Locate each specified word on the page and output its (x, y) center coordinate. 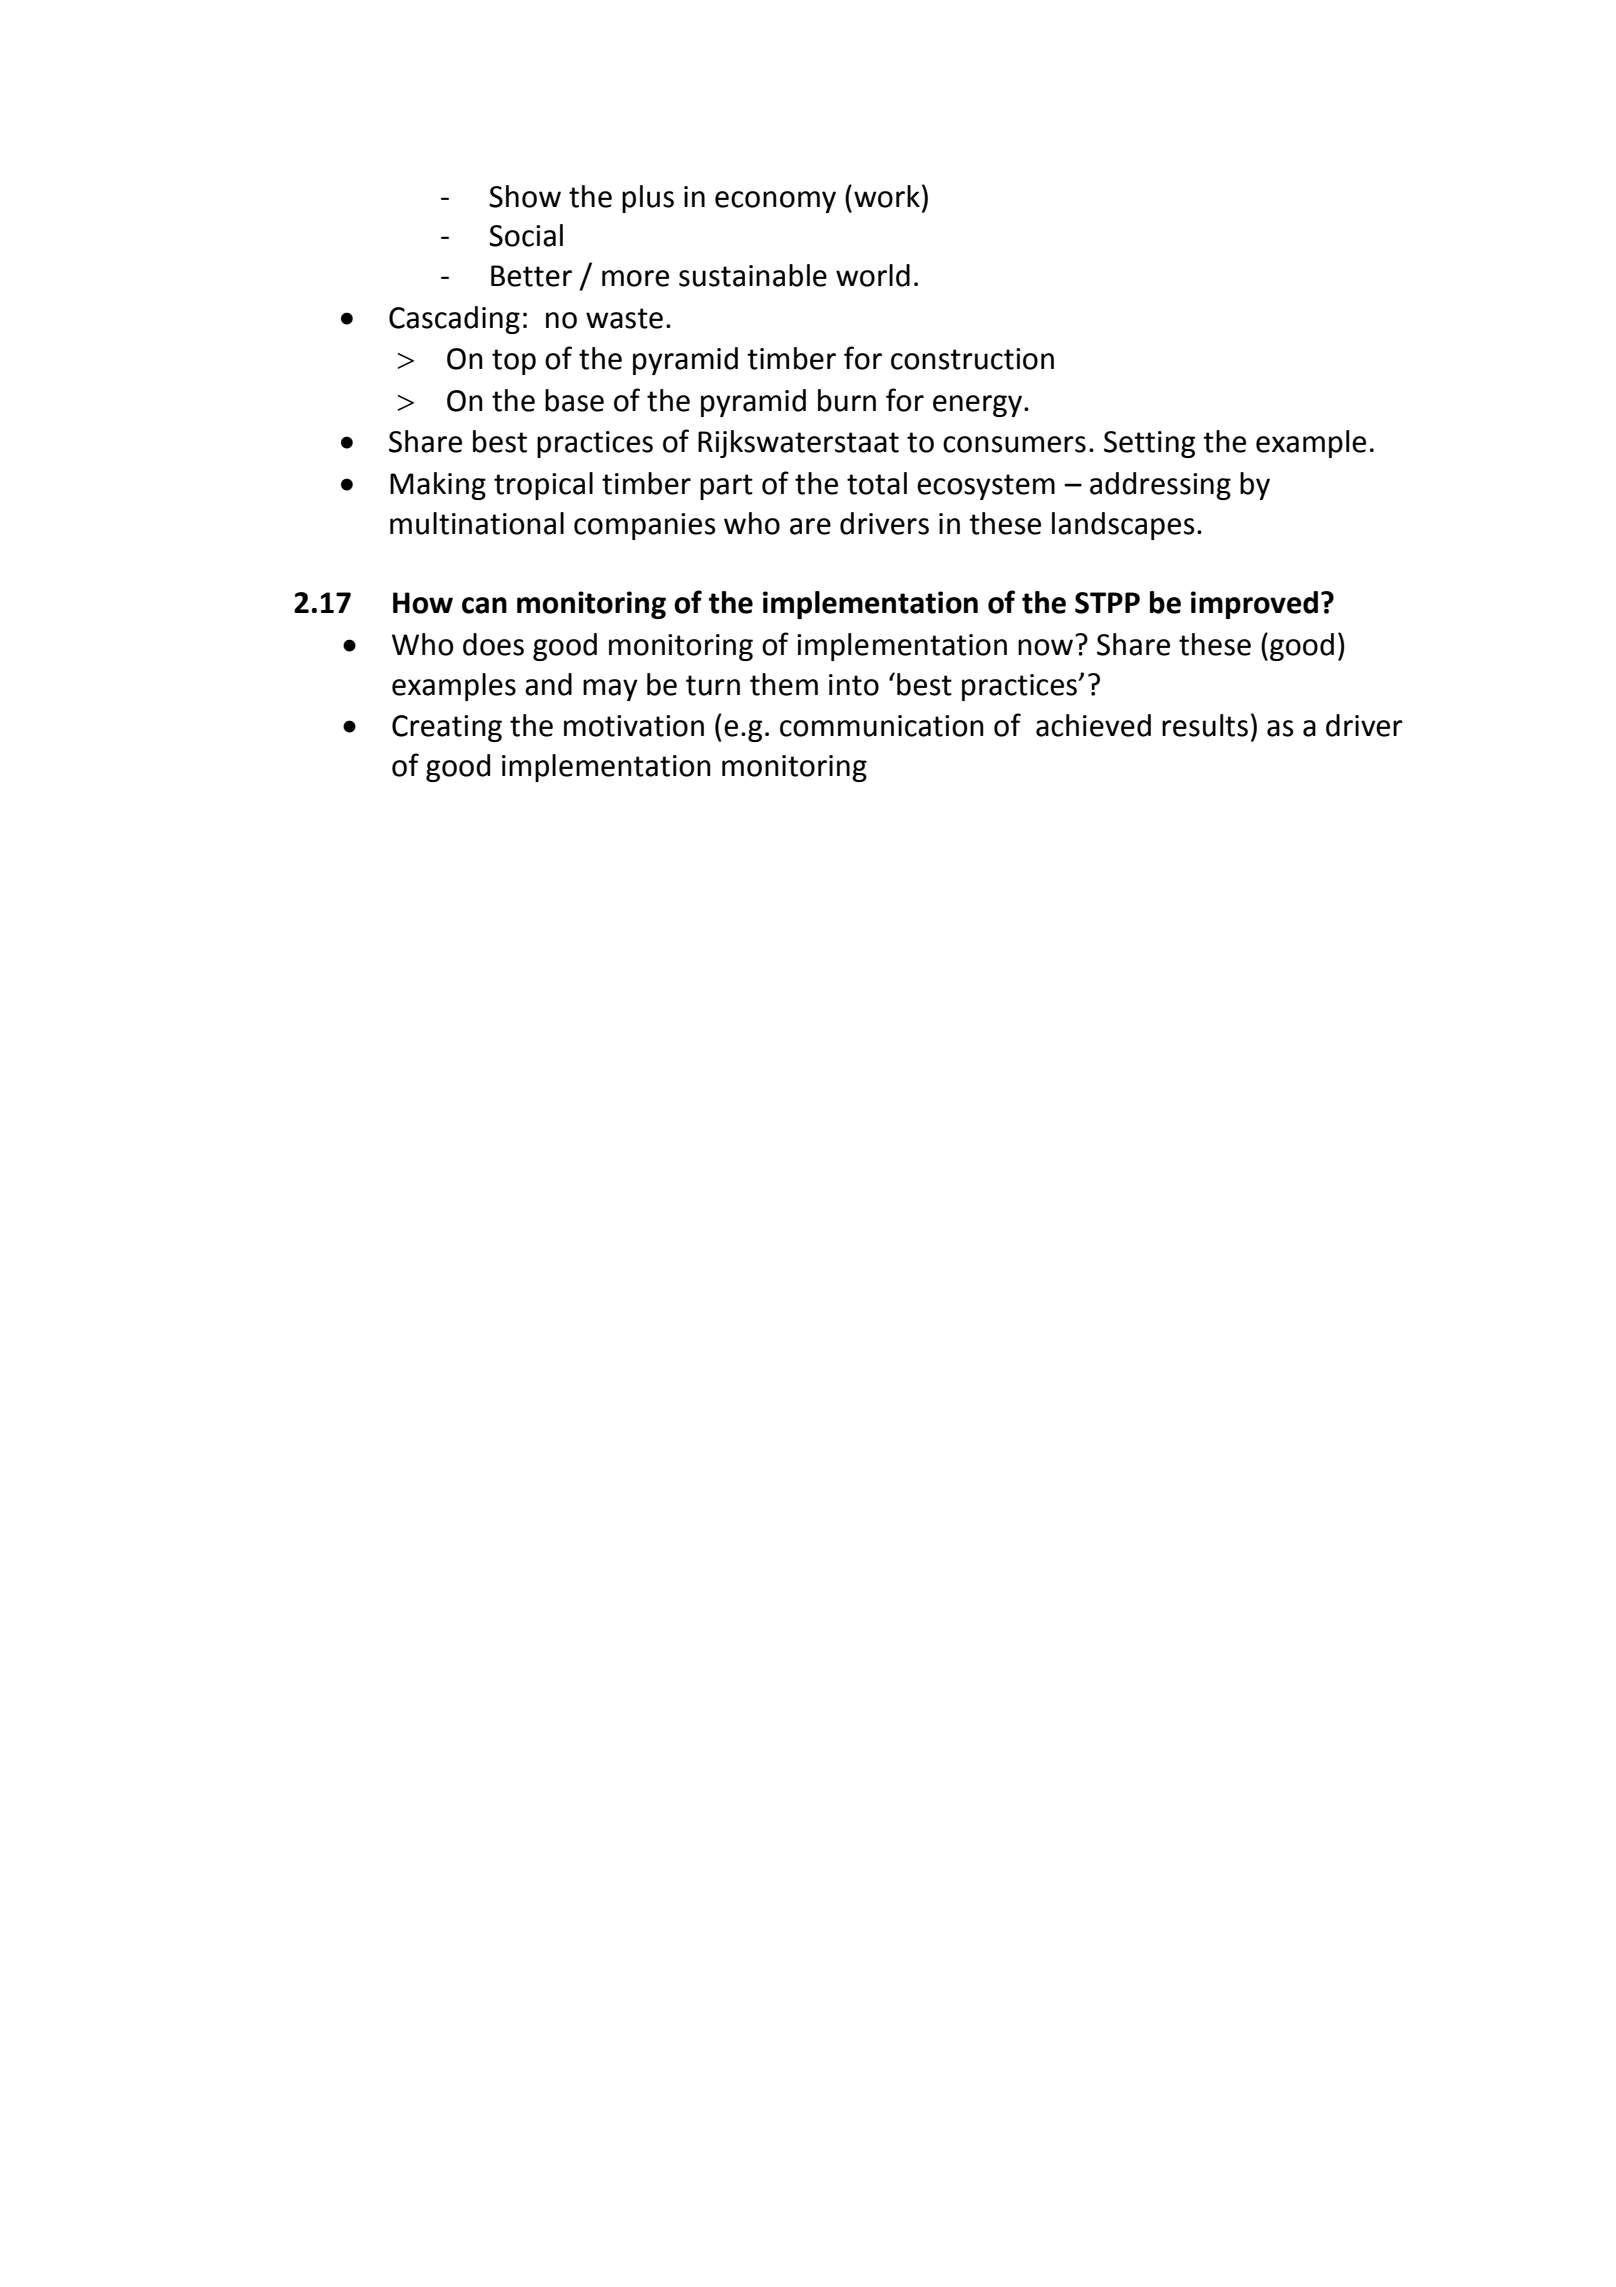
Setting (1149, 444)
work (887, 196)
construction (972, 359)
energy (979, 406)
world (873, 275)
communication (882, 726)
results (1205, 725)
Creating (447, 728)
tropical (543, 486)
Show (525, 196)
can (484, 605)
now (1045, 647)
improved (1254, 605)
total (877, 483)
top (514, 362)
